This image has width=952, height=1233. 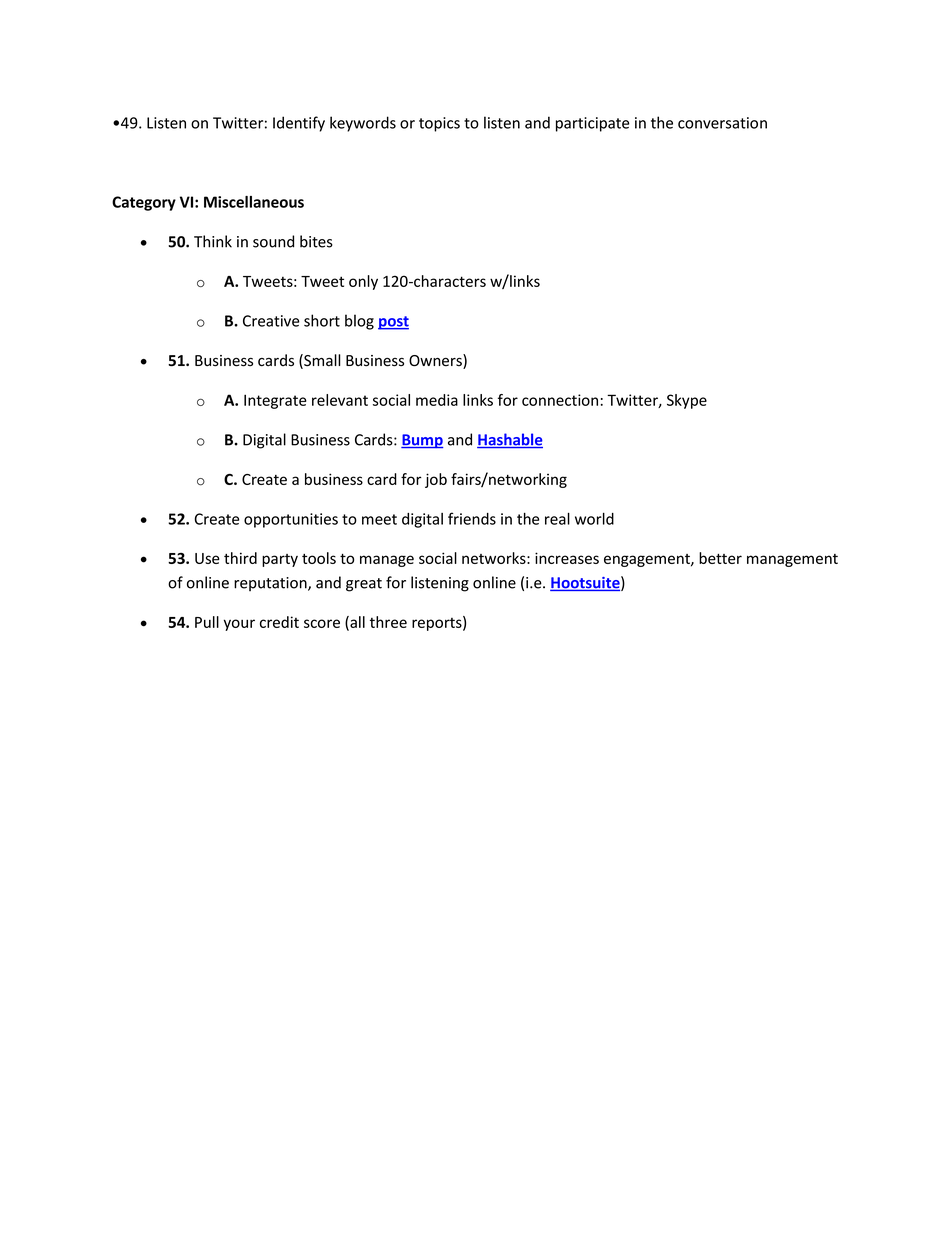 What do you see at coordinates (291, 520) in the image?
I see `opportunities` at bounding box center [291, 520].
